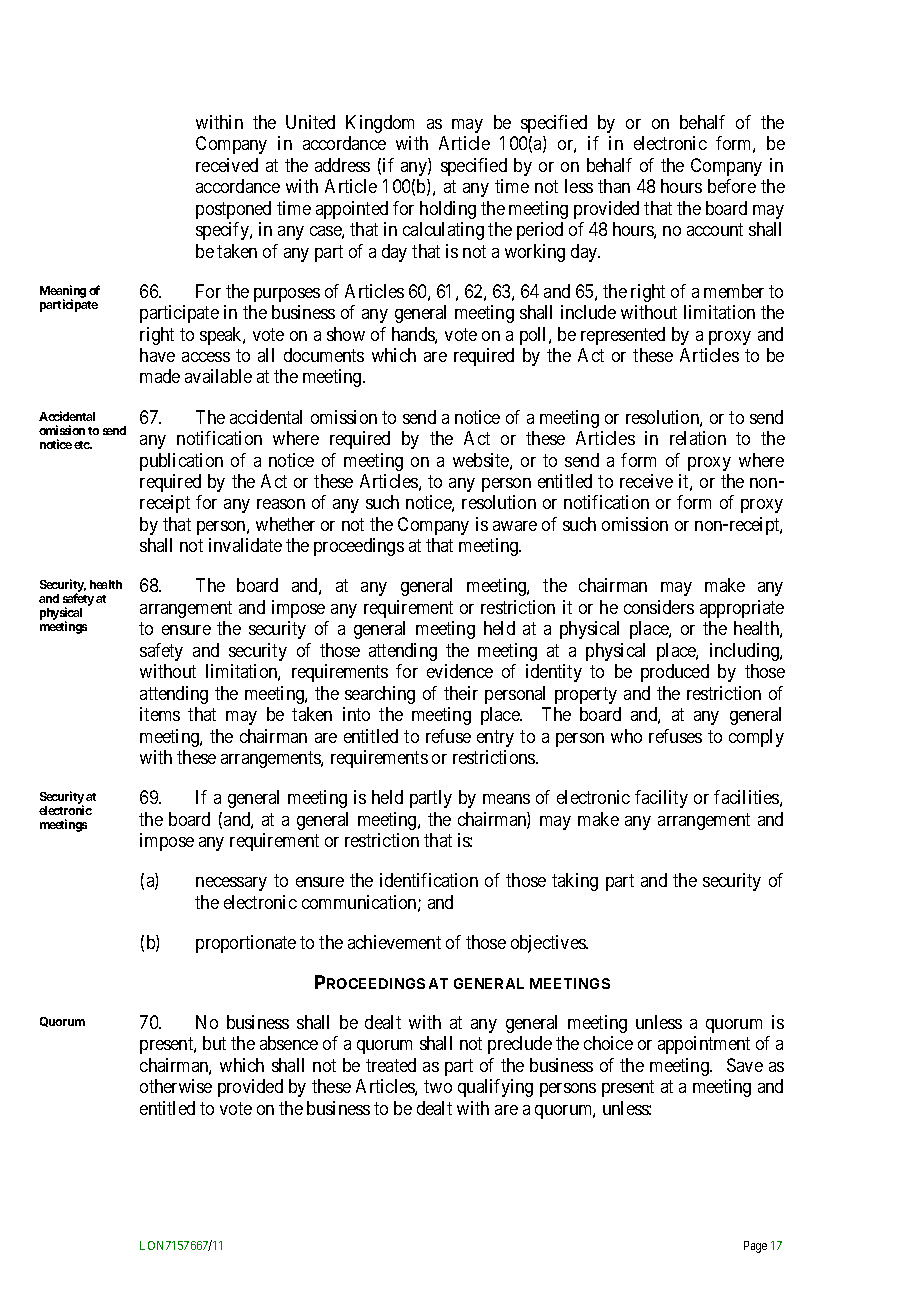 The width and height of the screenshot is (924, 1309). I want to click on address, so click(342, 165).
